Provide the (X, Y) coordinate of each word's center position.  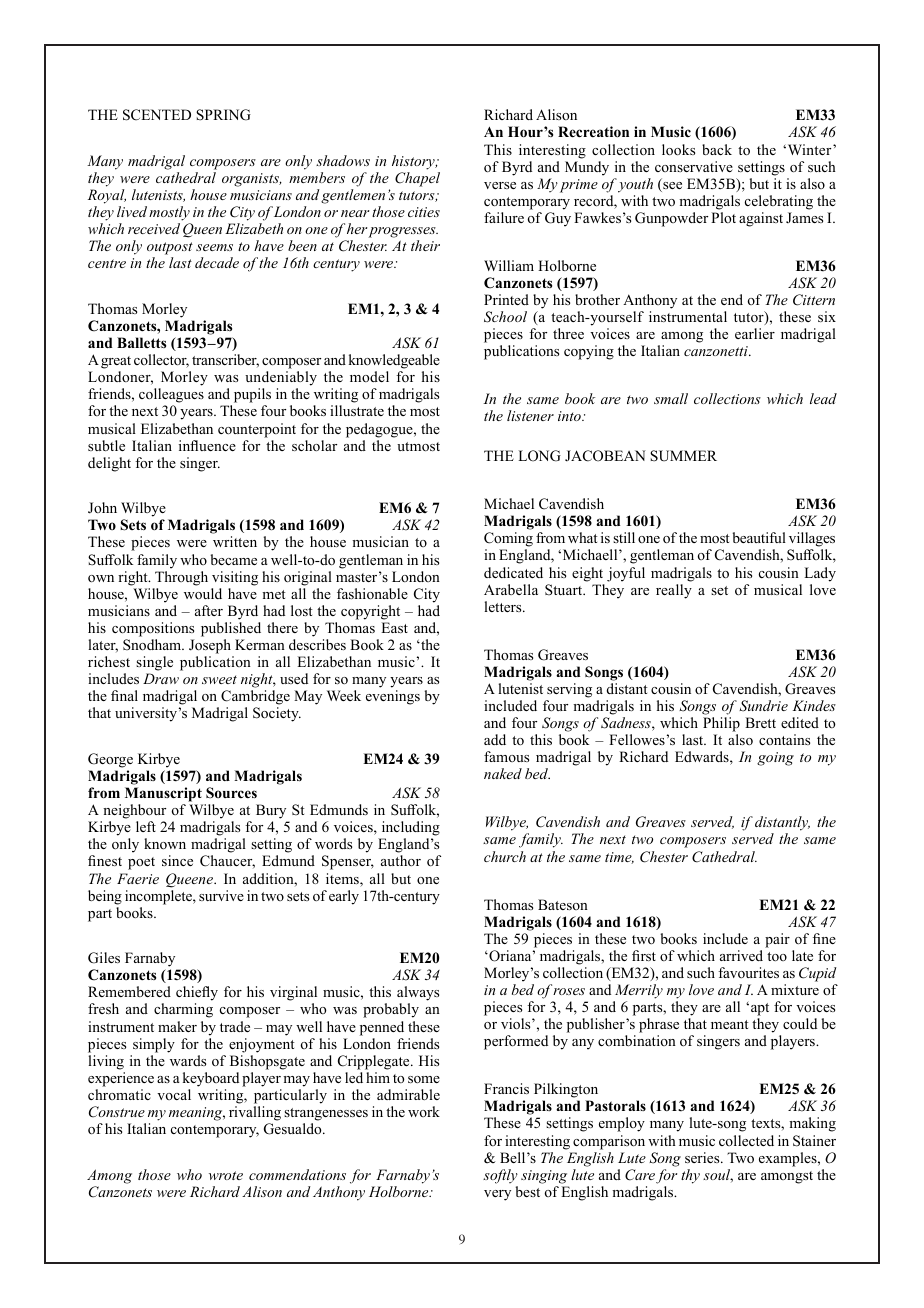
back (717, 149)
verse (500, 185)
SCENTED (157, 115)
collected (746, 1140)
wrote (226, 1175)
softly (500, 1176)
